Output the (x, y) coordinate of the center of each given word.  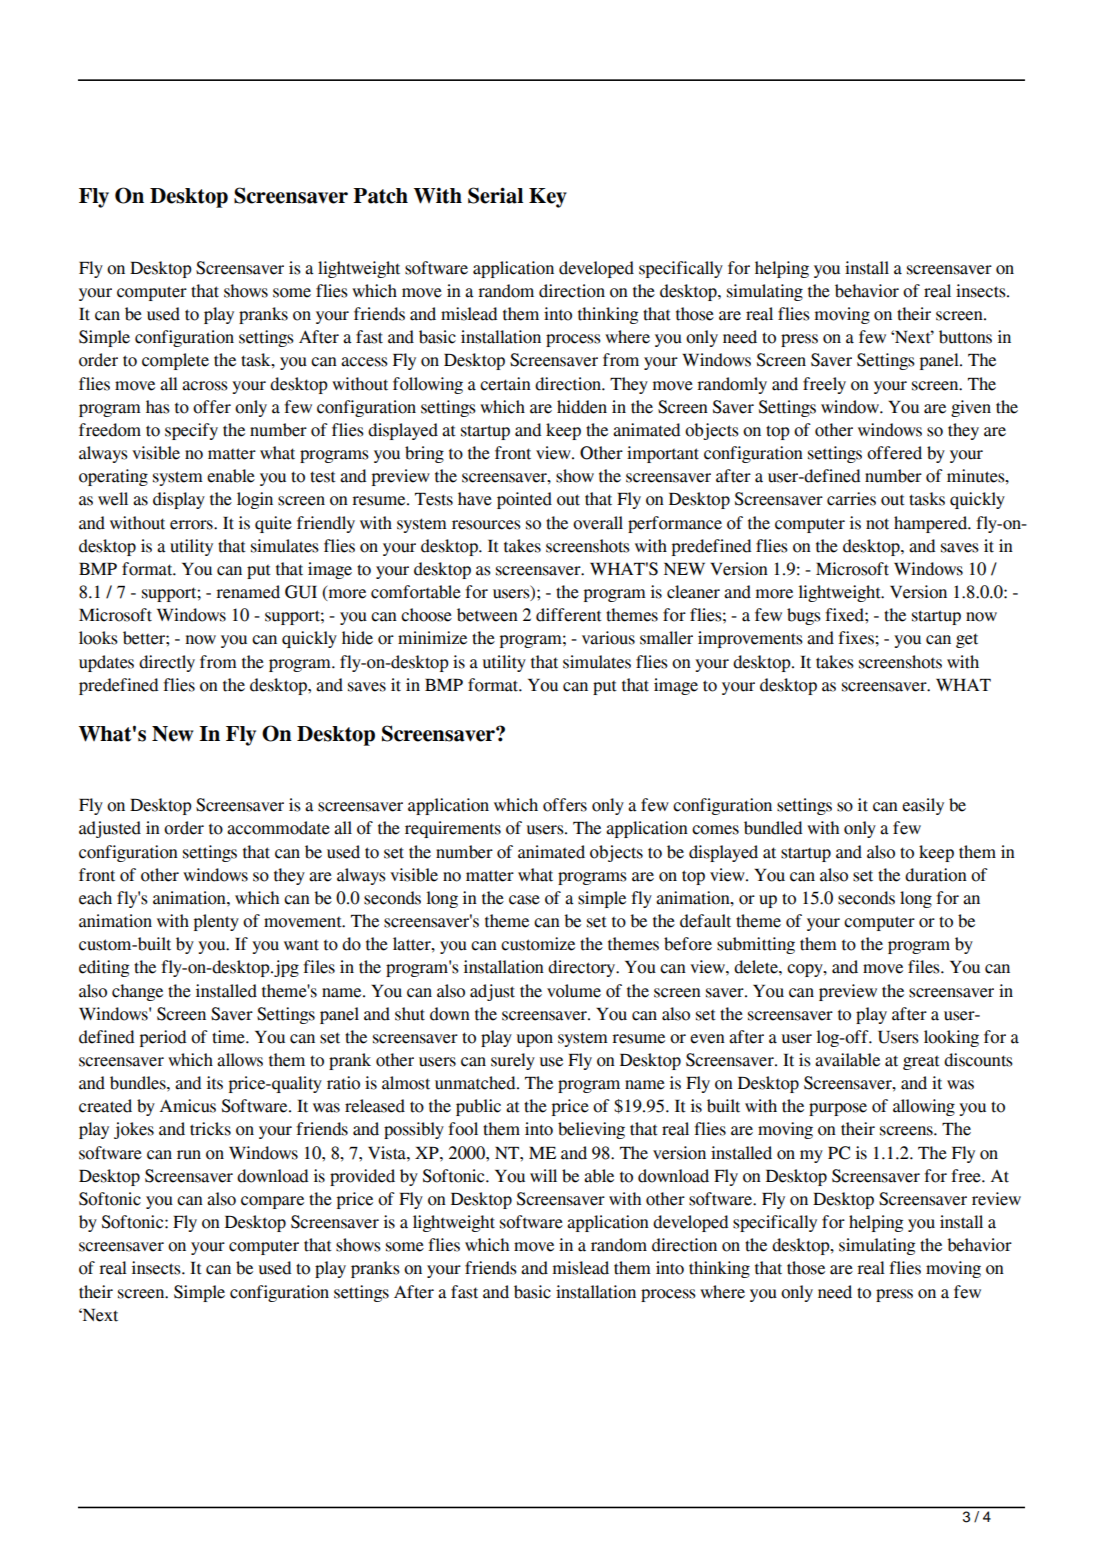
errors (192, 525)
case (524, 900)
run (189, 1155)
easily (923, 806)
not (877, 524)
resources (486, 525)
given (971, 408)
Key (548, 198)
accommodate (278, 828)
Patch (380, 196)
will (543, 1175)
